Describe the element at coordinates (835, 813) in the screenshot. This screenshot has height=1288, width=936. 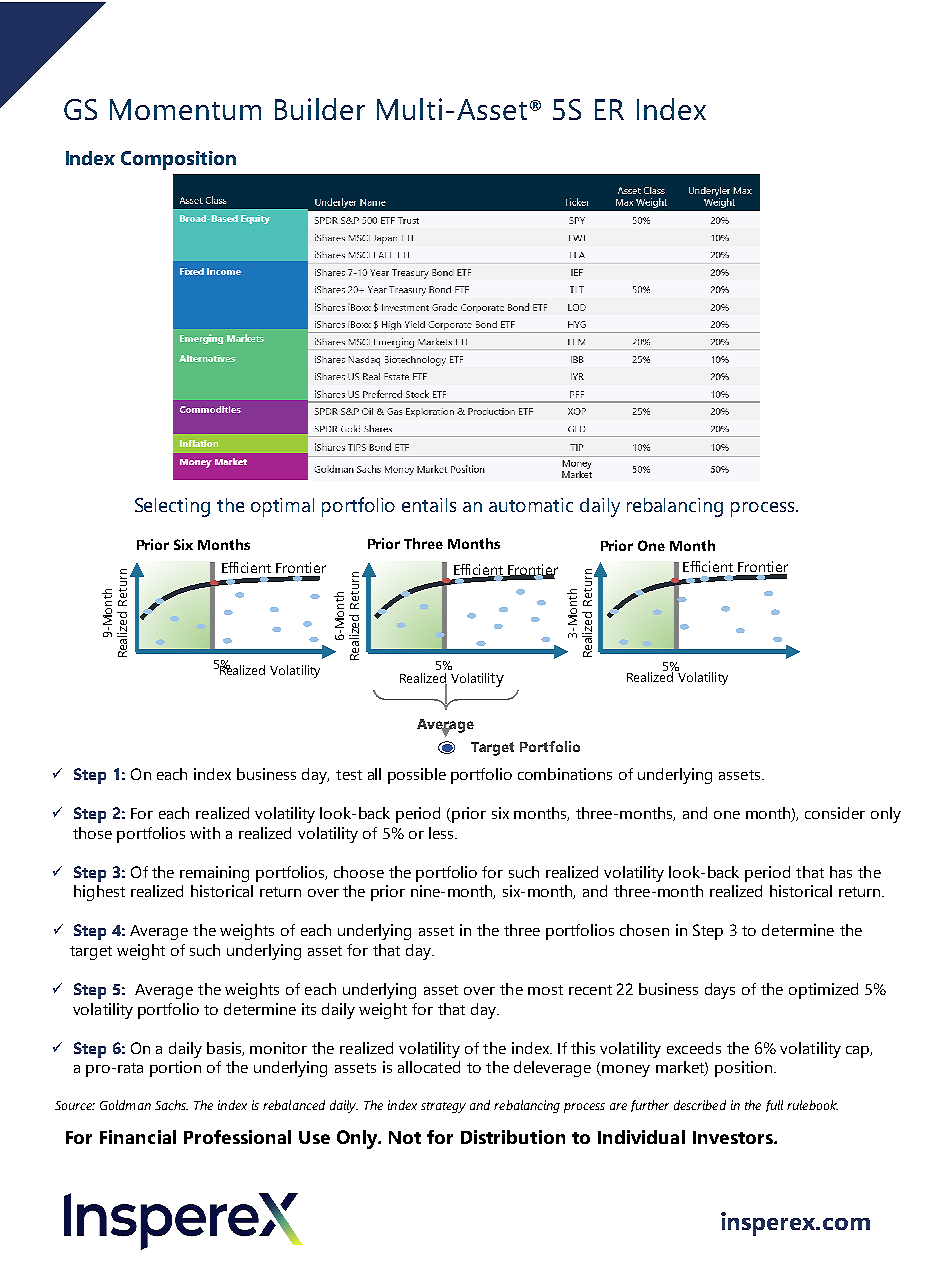
I see `consider` at that location.
